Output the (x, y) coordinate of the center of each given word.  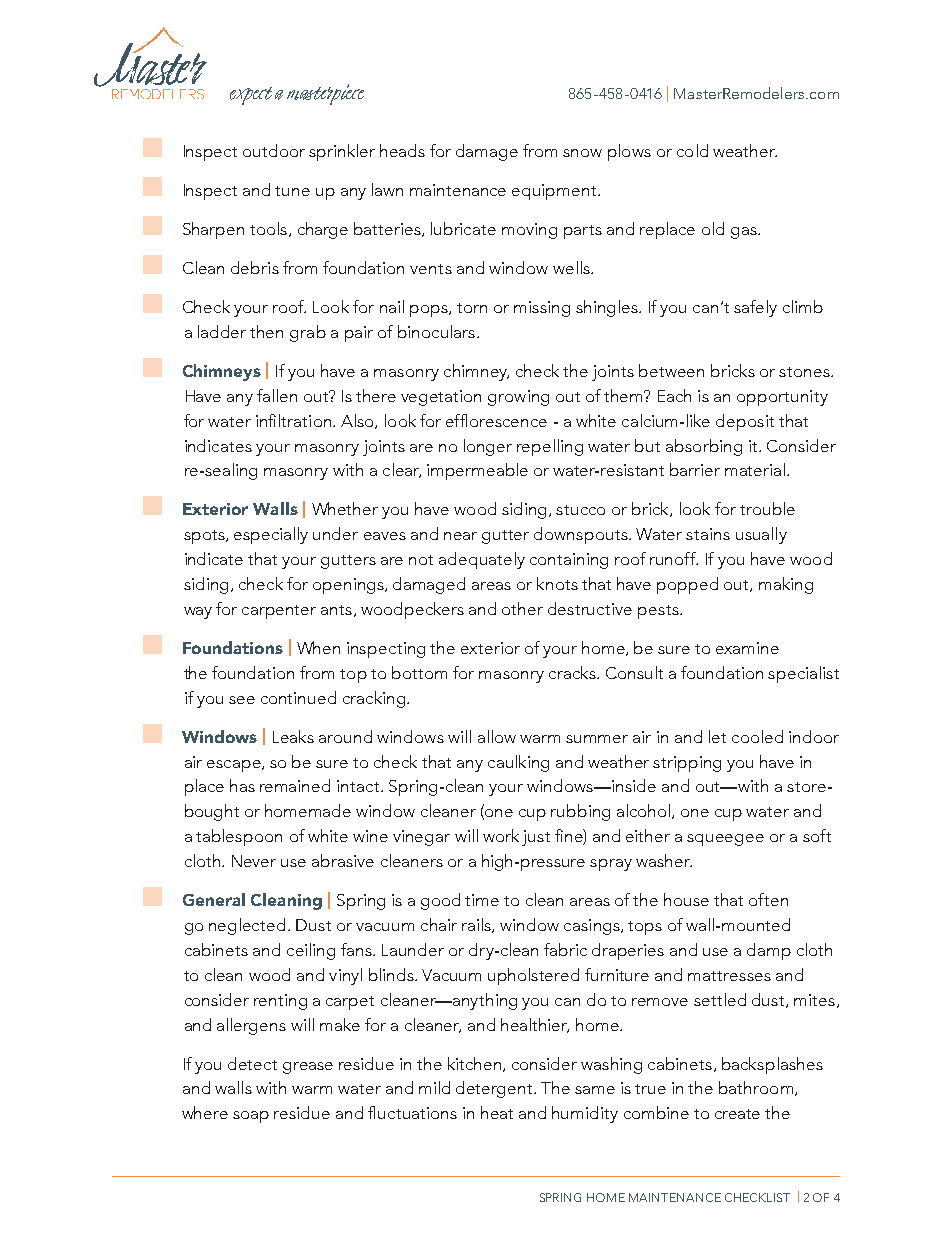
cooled (757, 736)
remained (295, 785)
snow (582, 153)
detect (252, 1063)
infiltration (293, 420)
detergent (495, 1089)
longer (488, 447)
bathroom (756, 1087)
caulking (518, 763)
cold (692, 150)
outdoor (274, 150)
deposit (745, 422)
